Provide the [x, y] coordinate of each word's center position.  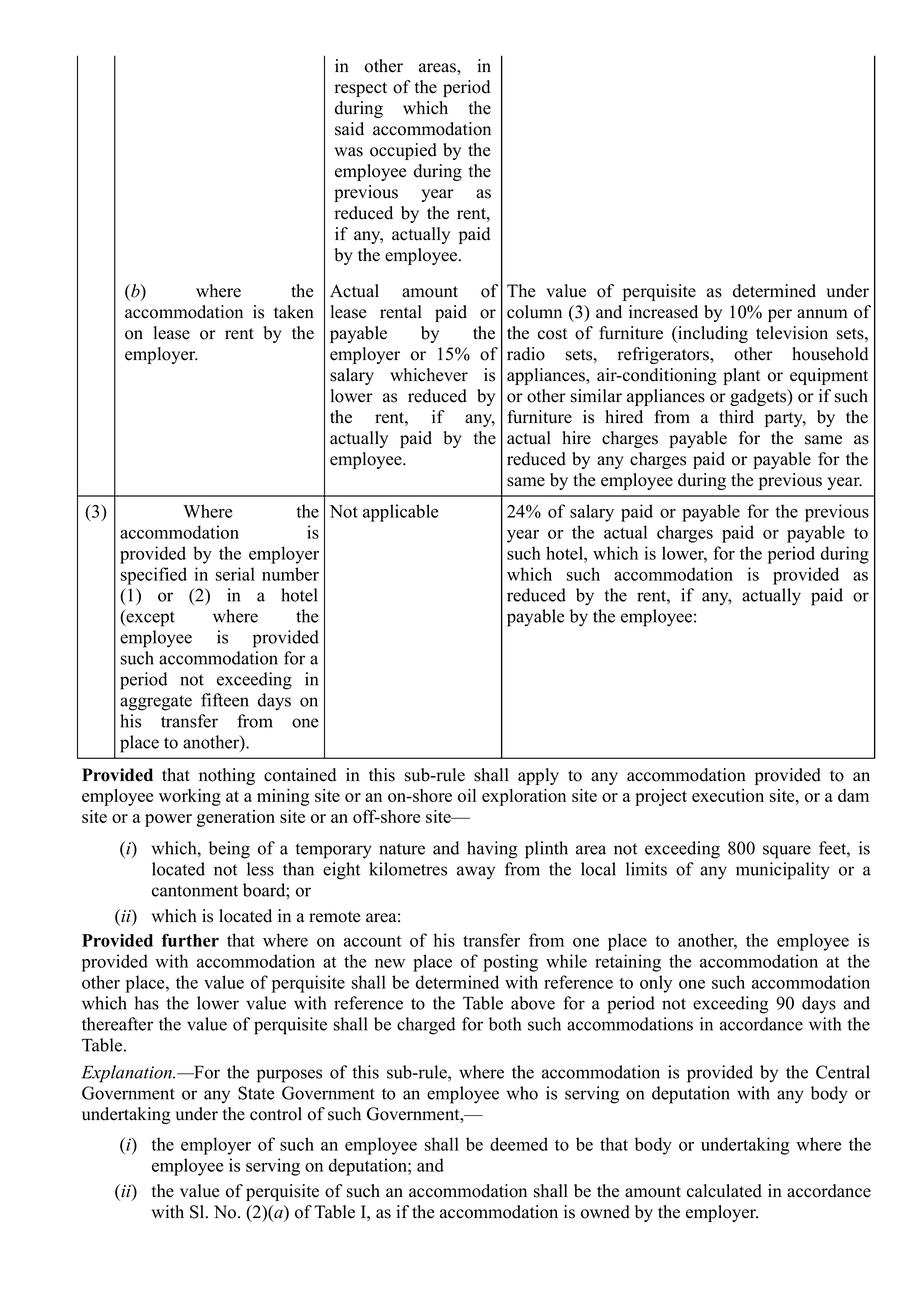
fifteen [225, 700]
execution [728, 795]
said [349, 129]
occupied [403, 151]
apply [538, 776]
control [276, 1114]
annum [822, 314]
